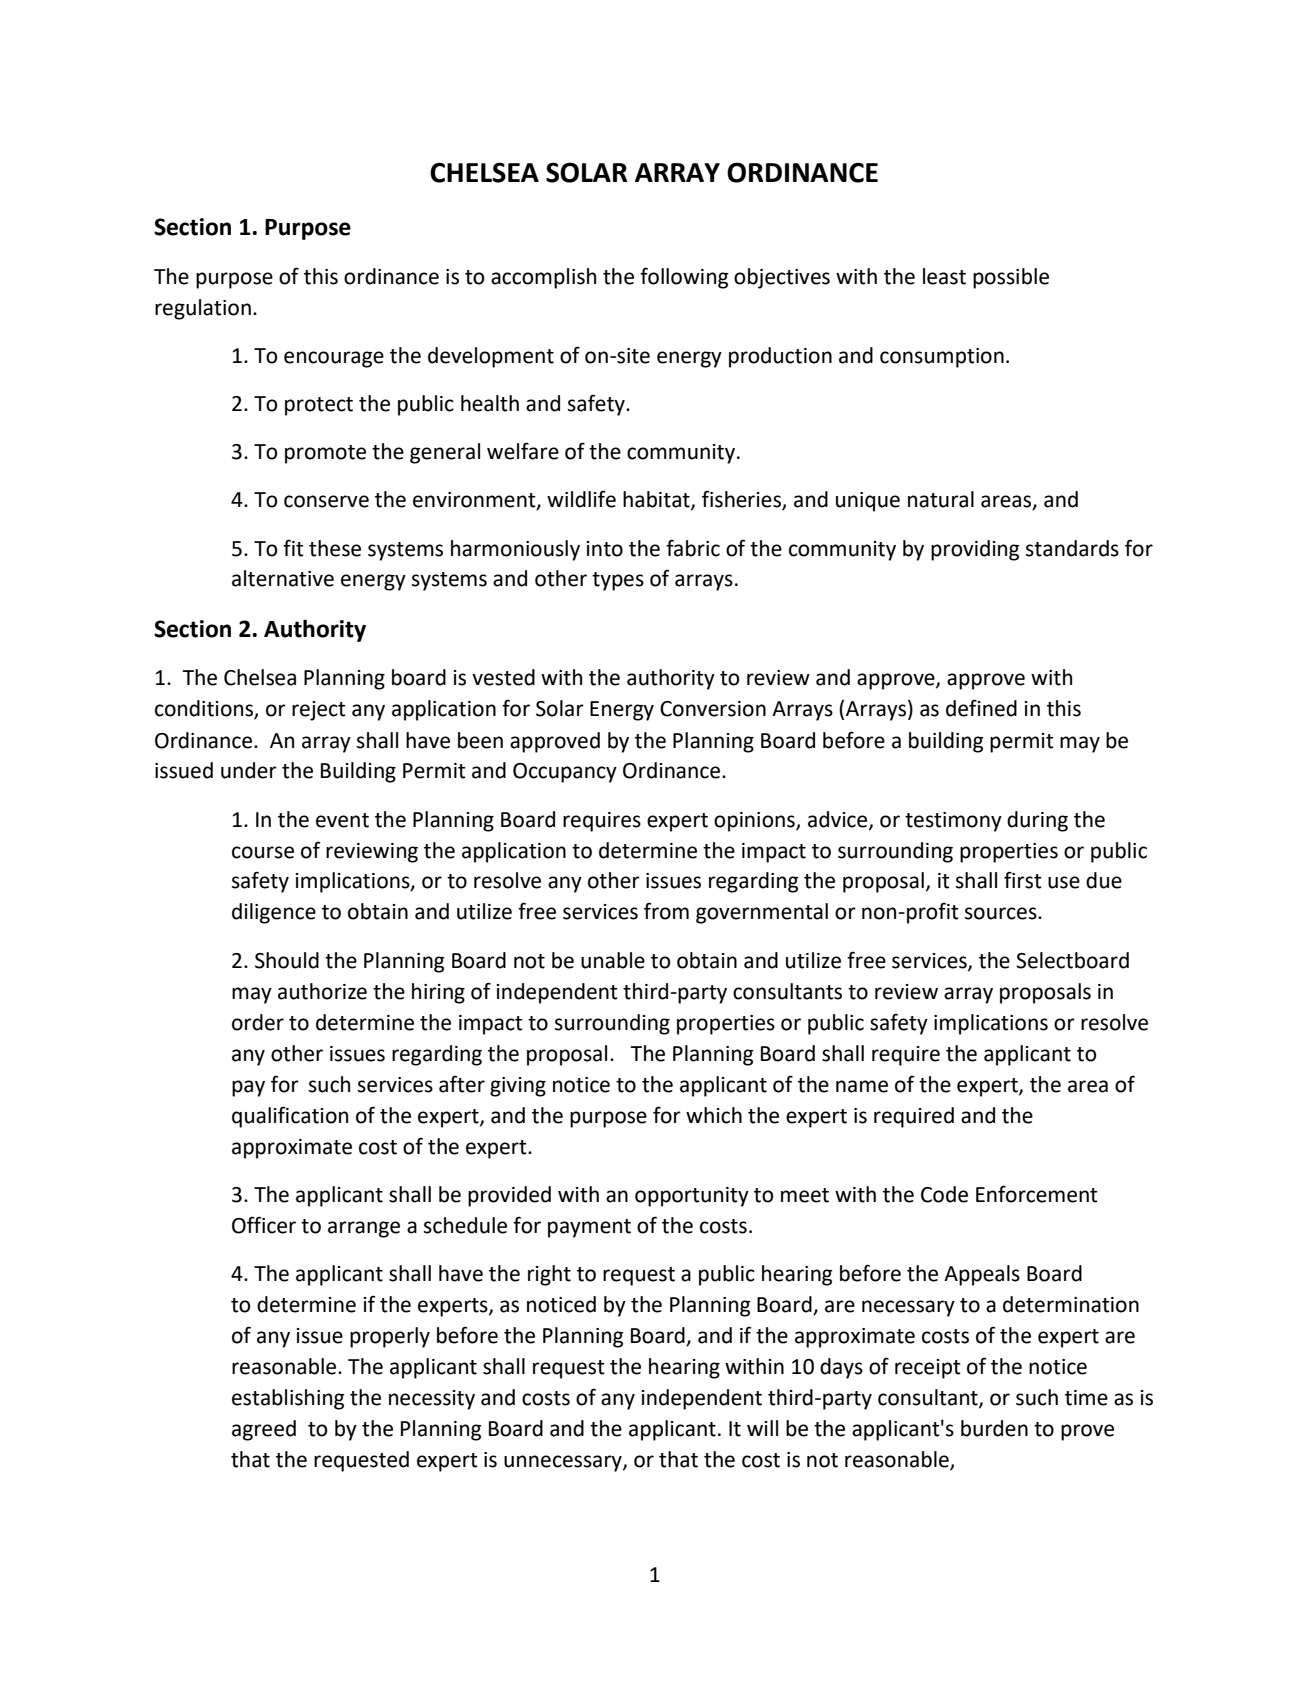 The height and width of the screenshot is (1694, 1309). I want to click on following, so click(684, 278).
